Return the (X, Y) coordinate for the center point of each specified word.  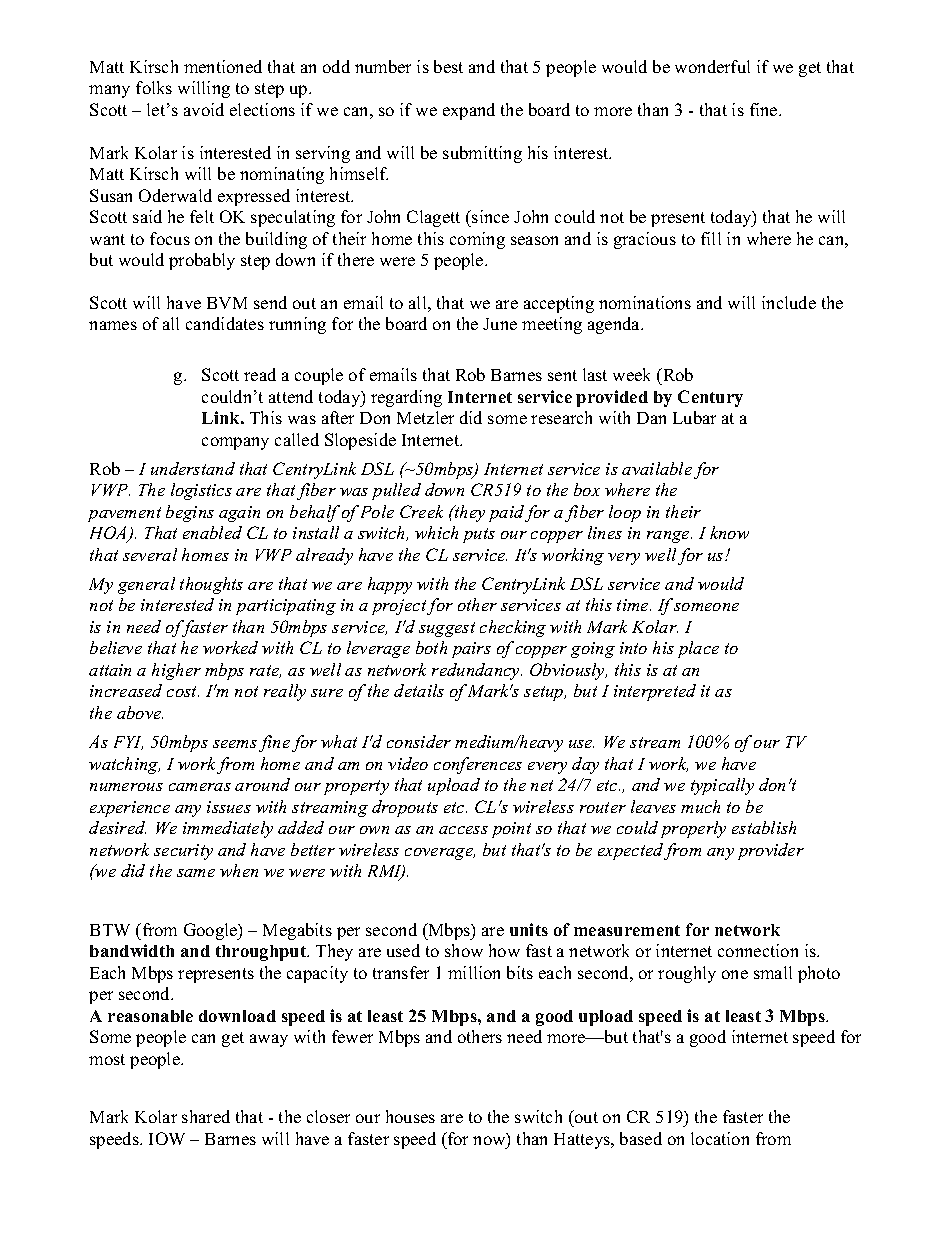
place (698, 649)
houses (410, 1116)
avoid (204, 109)
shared (206, 1116)
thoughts (211, 585)
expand (469, 111)
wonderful (712, 66)
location (720, 1138)
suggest (447, 629)
